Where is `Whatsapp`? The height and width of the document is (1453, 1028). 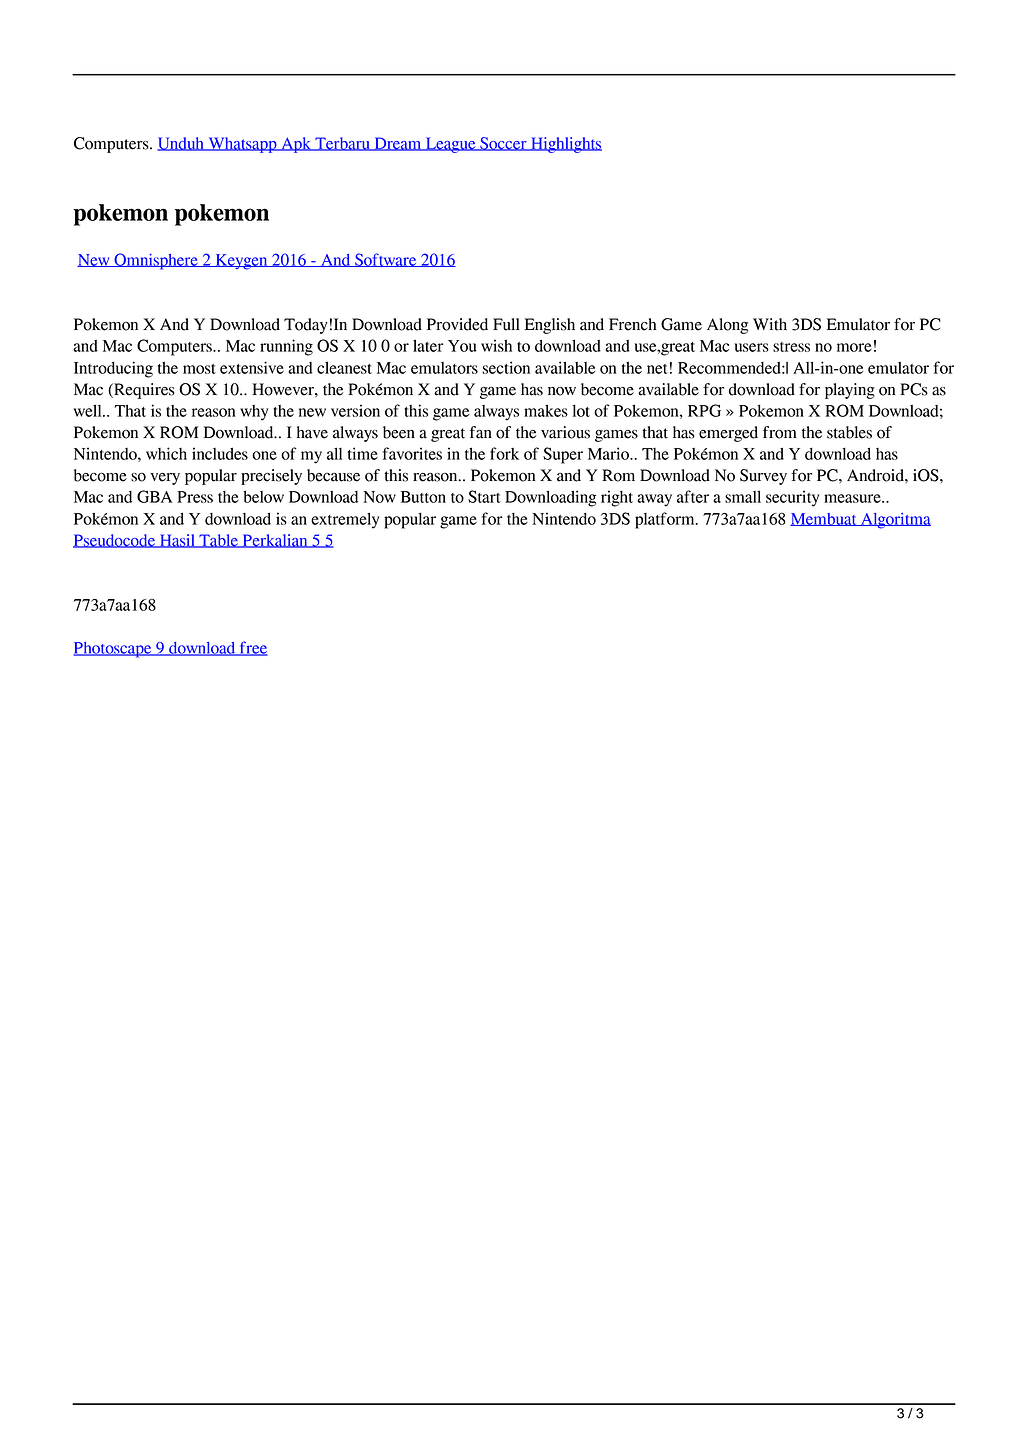 Whatsapp is located at coordinates (242, 145).
